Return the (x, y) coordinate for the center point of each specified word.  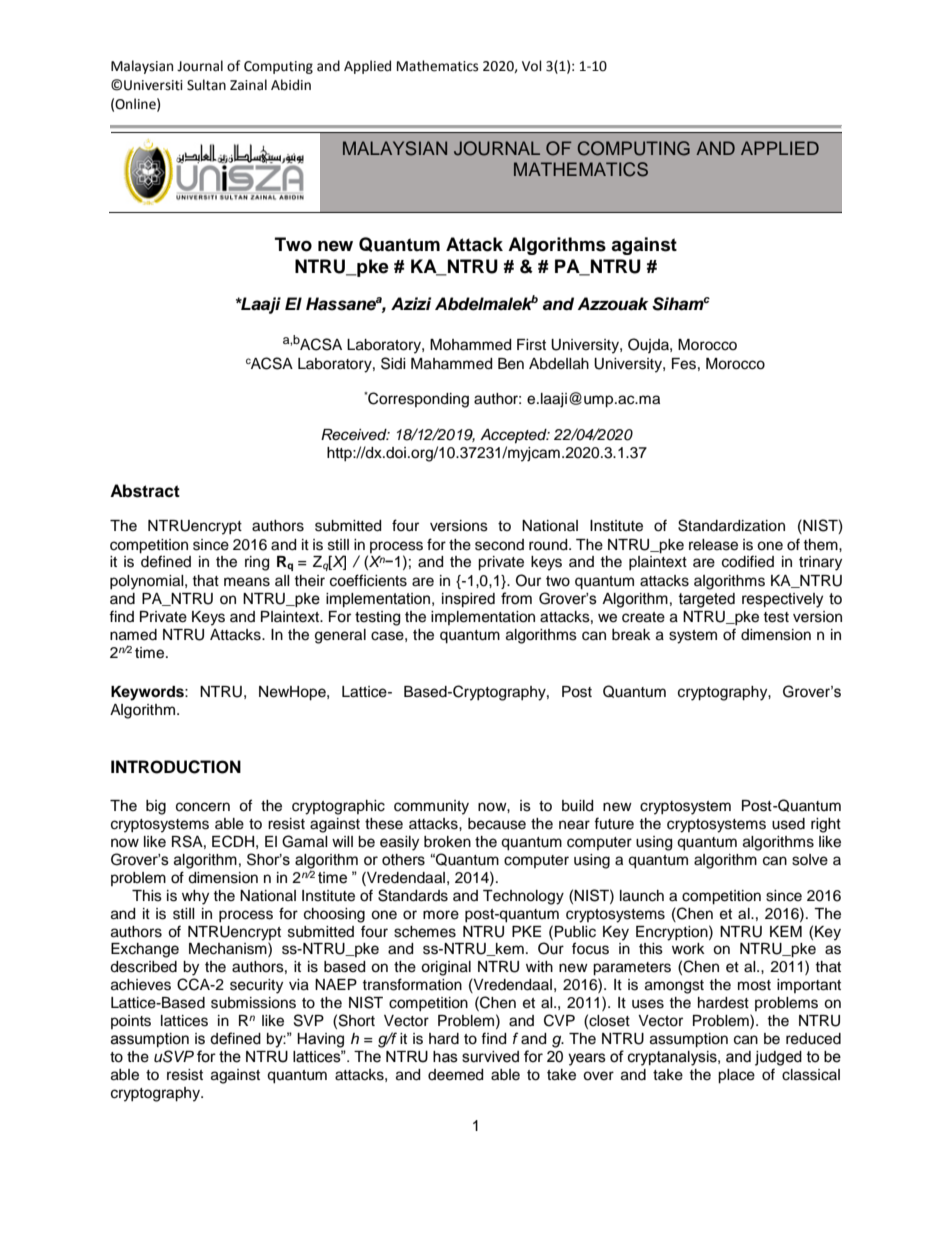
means (247, 582)
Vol (532, 66)
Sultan (206, 85)
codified (748, 561)
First (531, 345)
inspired (468, 600)
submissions (253, 1003)
